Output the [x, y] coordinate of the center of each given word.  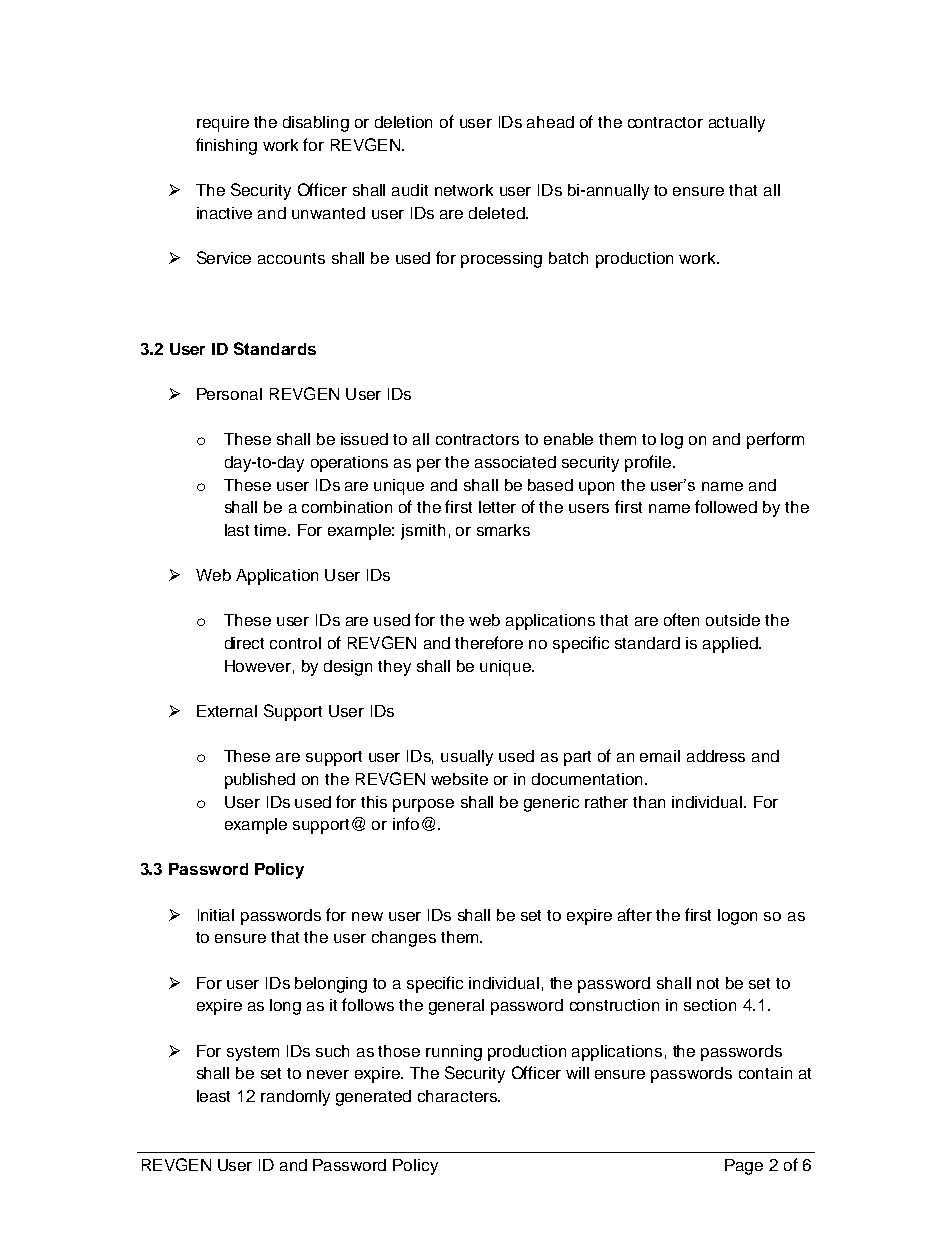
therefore [489, 642]
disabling [316, 124]
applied [731, 645]
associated [515, 462]
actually [737, 124]
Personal [229, 394]
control [295, 643]
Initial [216, 915]
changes [404, 939]
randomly [295, 1098]
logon [737, 917]
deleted [498, 213]
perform [775, 440]
